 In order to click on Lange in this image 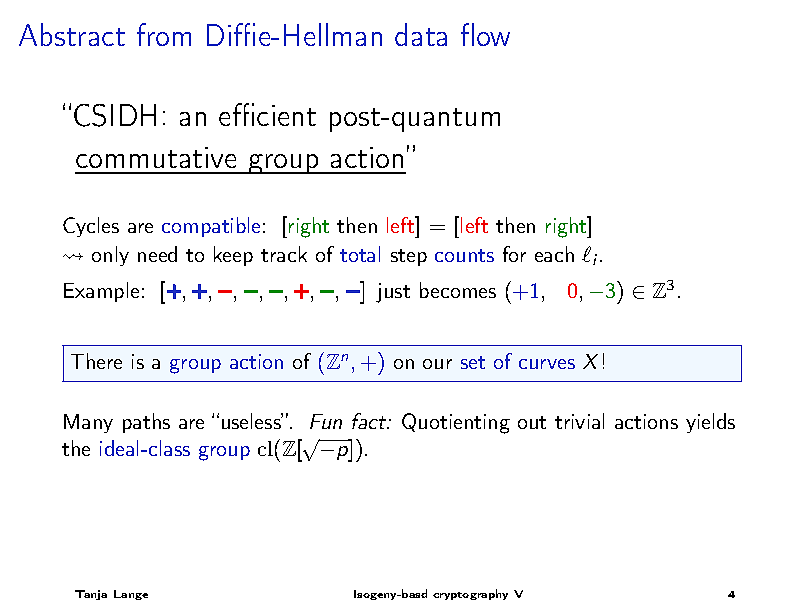, I will do `click(131, 595)`.
